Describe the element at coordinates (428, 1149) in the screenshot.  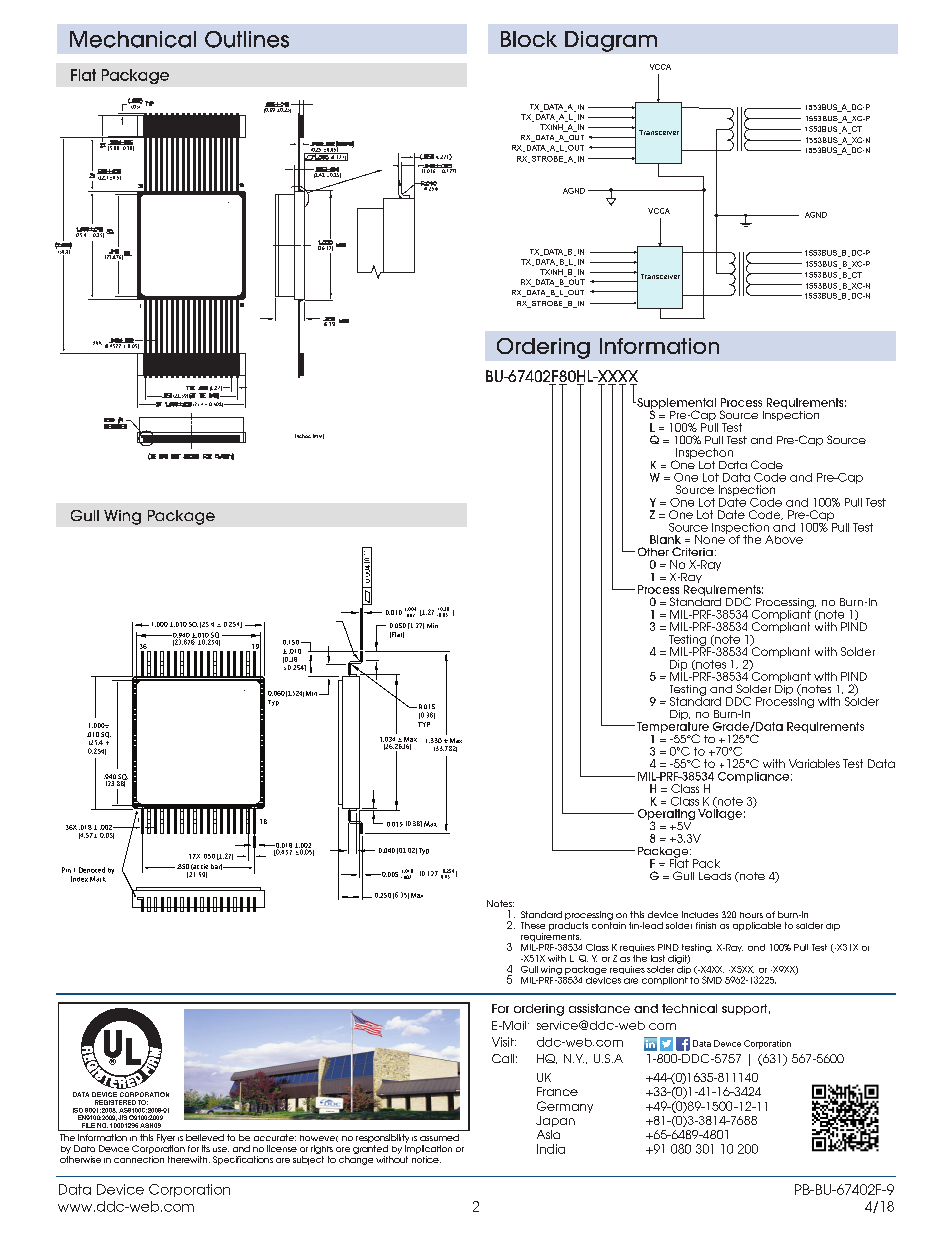
I see `implication` at that location.
